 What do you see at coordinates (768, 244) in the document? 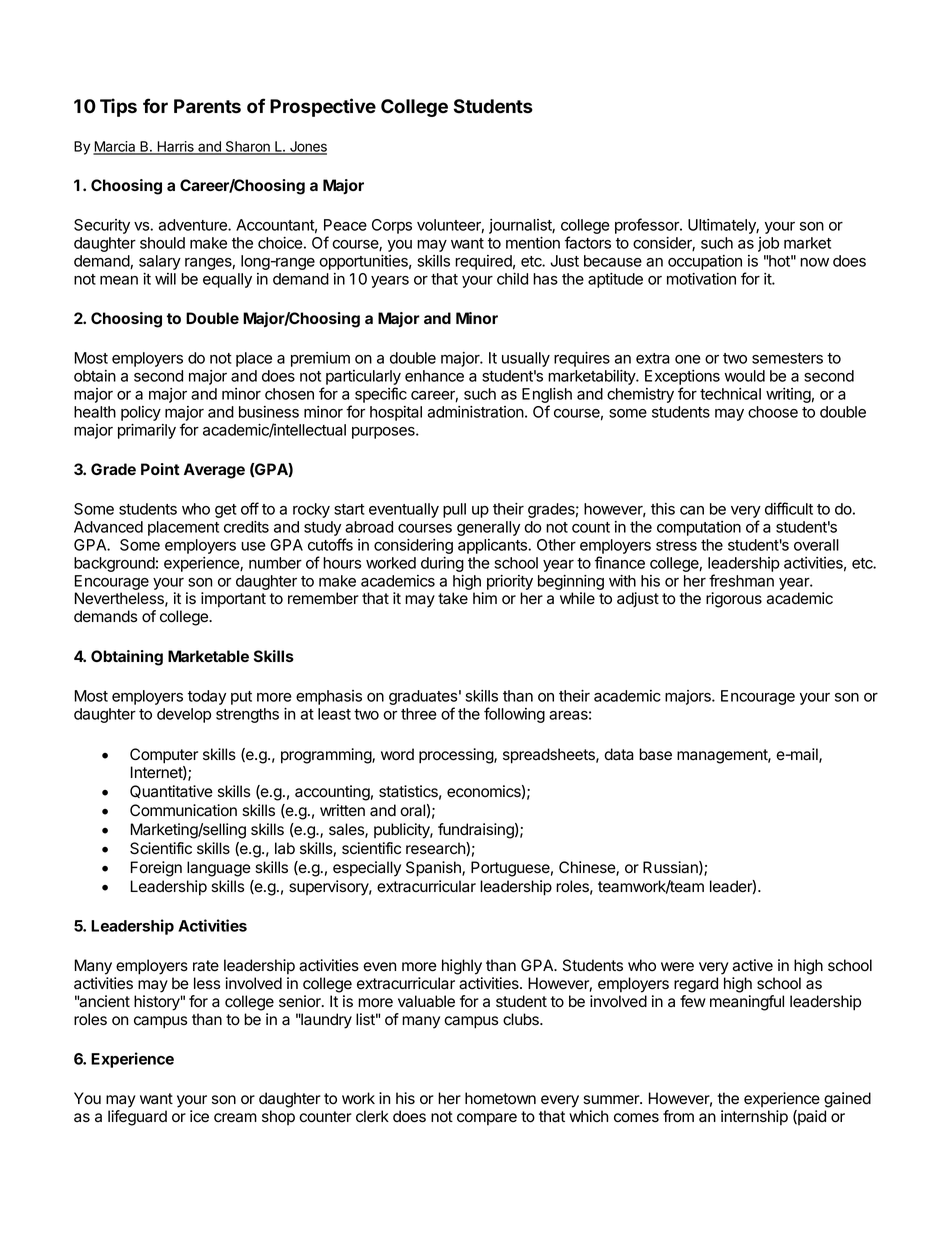
I see `job` at bounding box center [768, 244].
